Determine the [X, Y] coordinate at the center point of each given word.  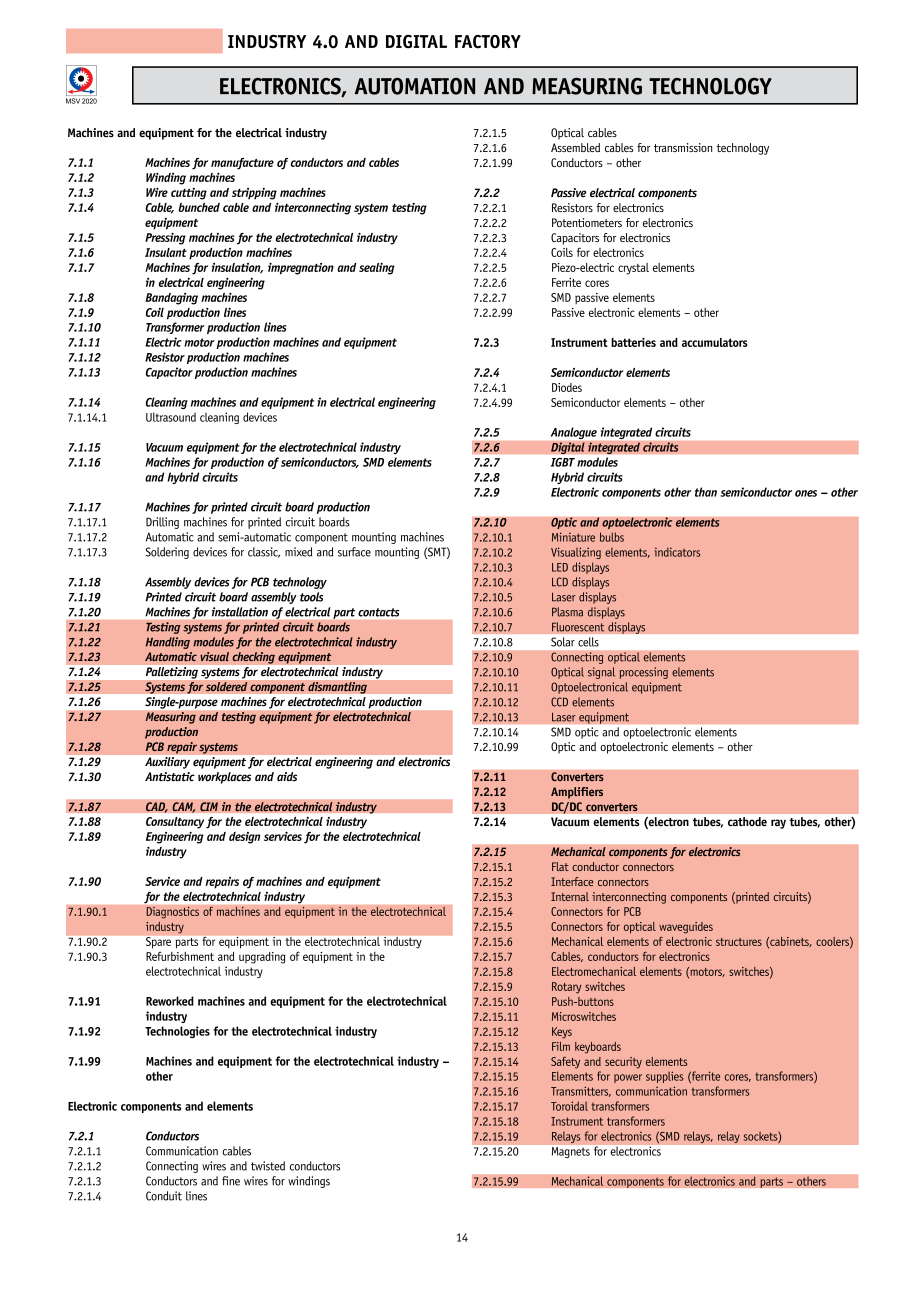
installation [240, 612]
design [244, 838]
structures [739, 942]
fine [231, 1181]
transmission [683, 147]
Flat [560, 866]
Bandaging [171, 299]
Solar [563, 642]
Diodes [567, 387]
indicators [677, 552]
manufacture [242, 164]
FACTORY [488, 42]
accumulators [715, 342]
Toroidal [569, 1106]
